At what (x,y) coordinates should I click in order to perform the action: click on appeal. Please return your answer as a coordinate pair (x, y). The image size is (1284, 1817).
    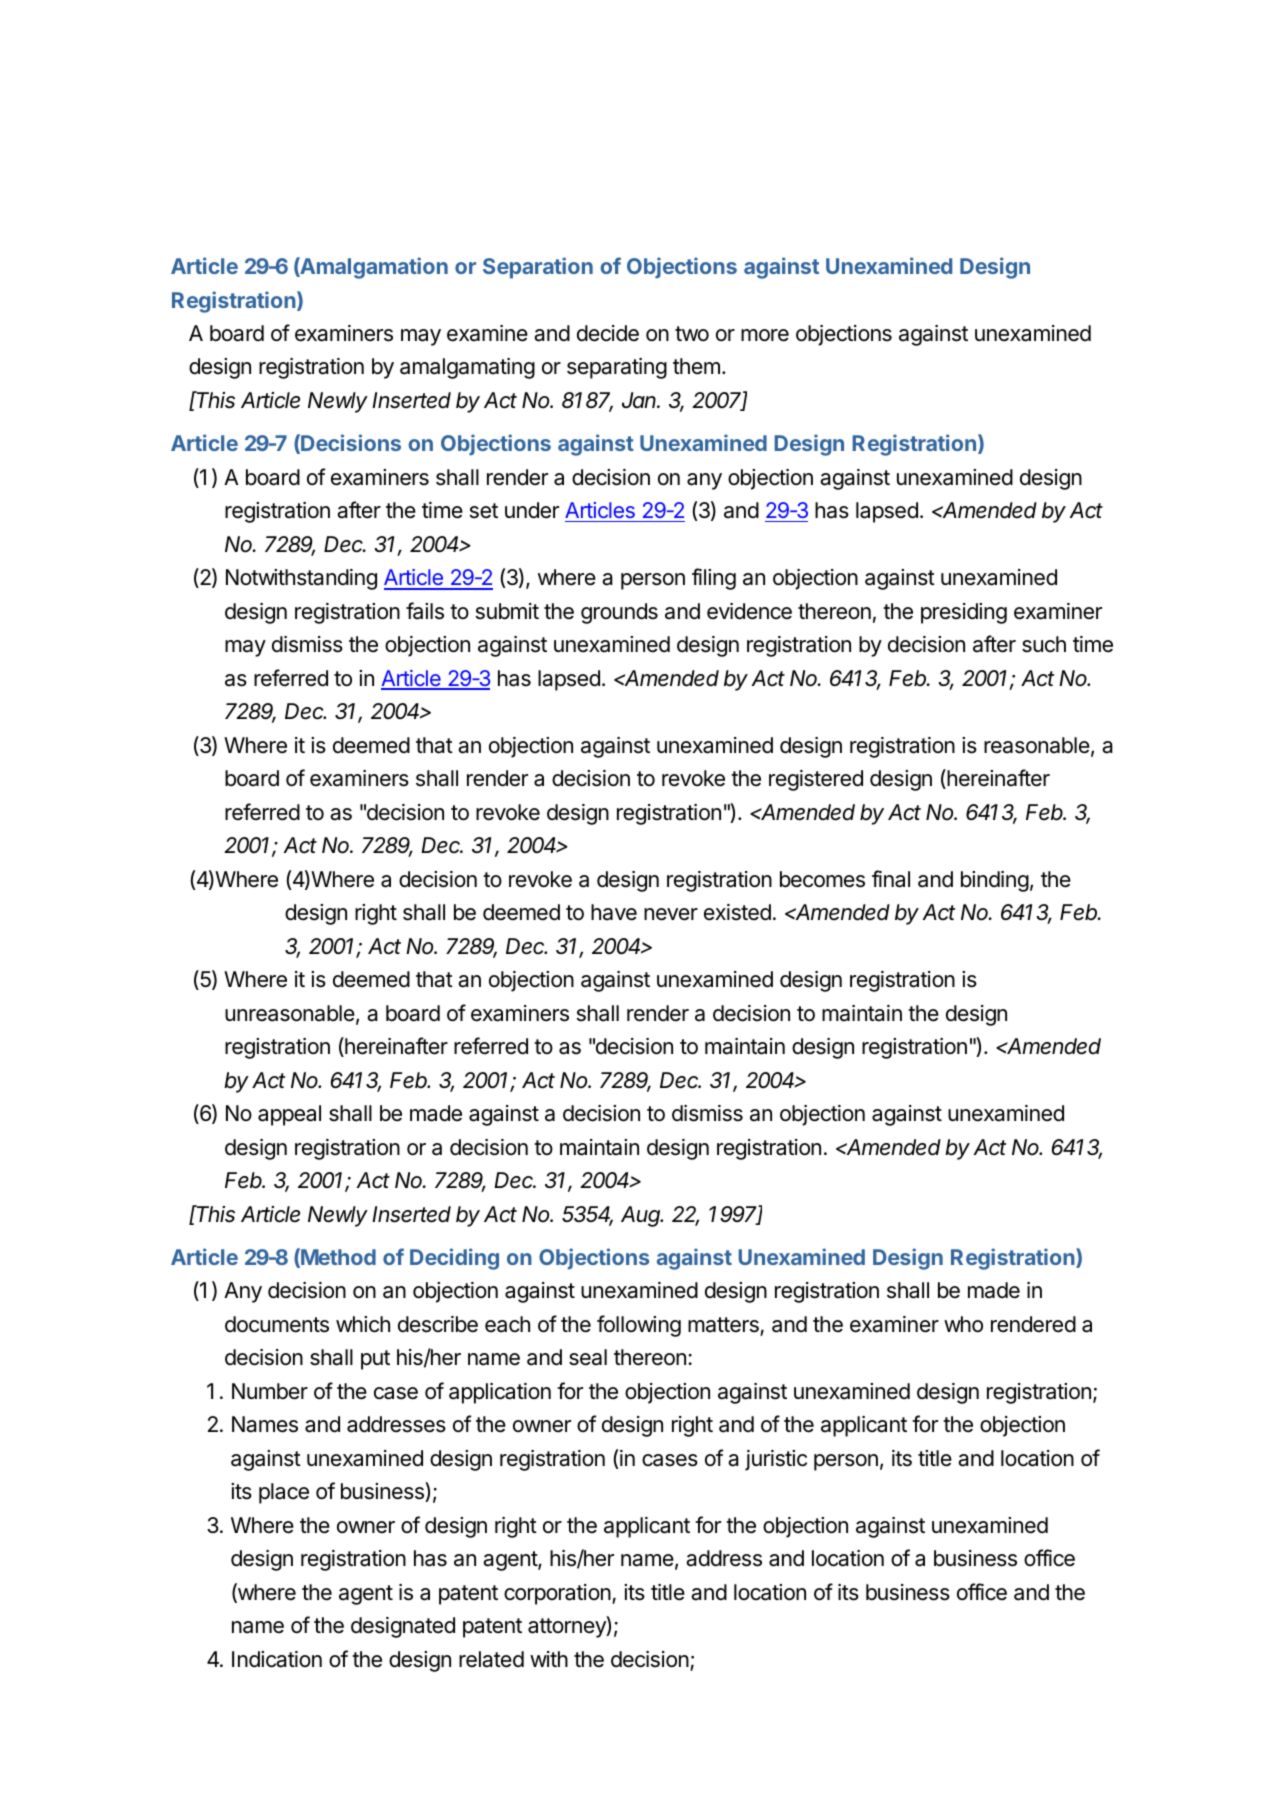
    Looking at the image, I should click on (289, 1115).
